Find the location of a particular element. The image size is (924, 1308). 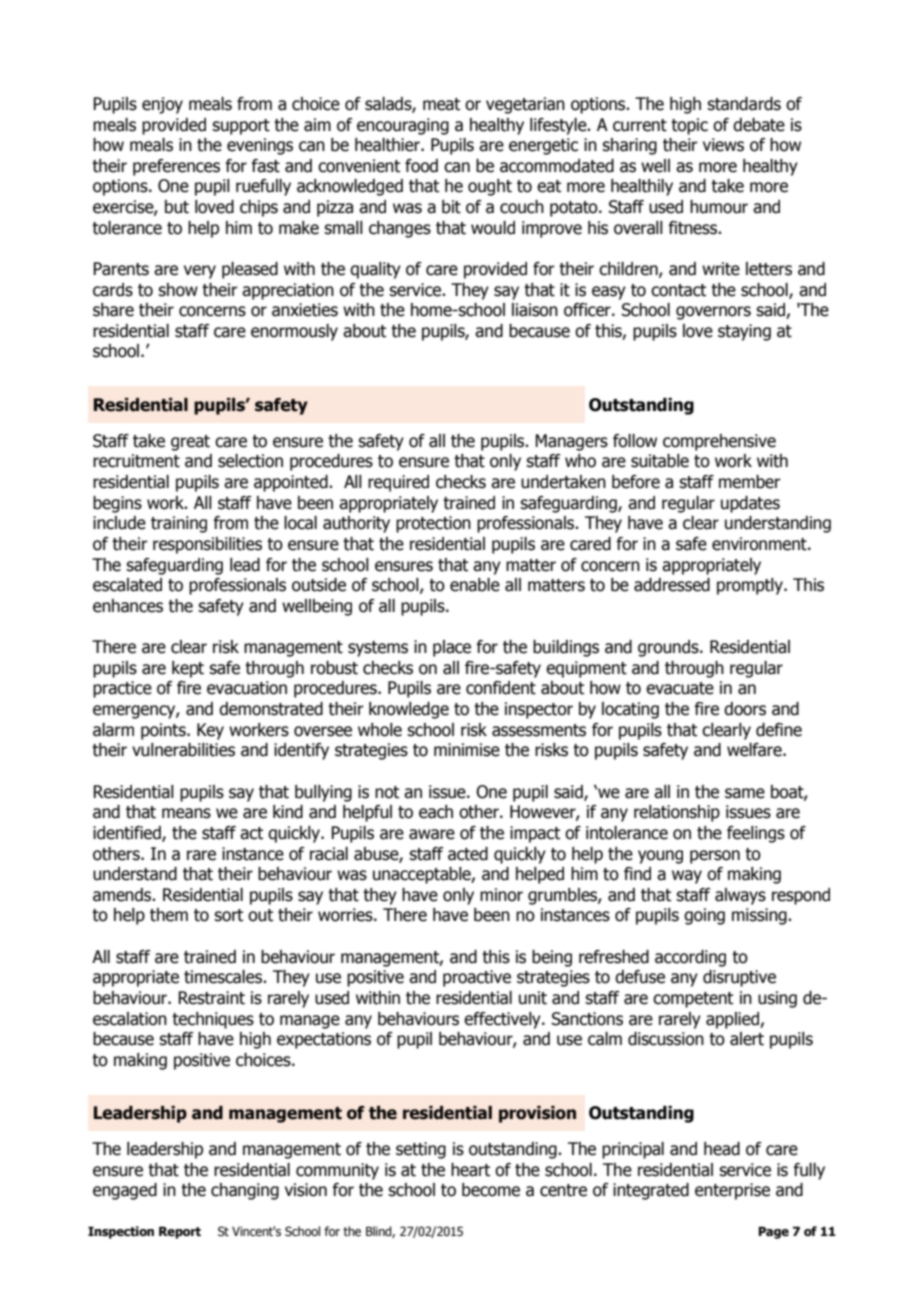

views is located at coordinates (723, 145).
